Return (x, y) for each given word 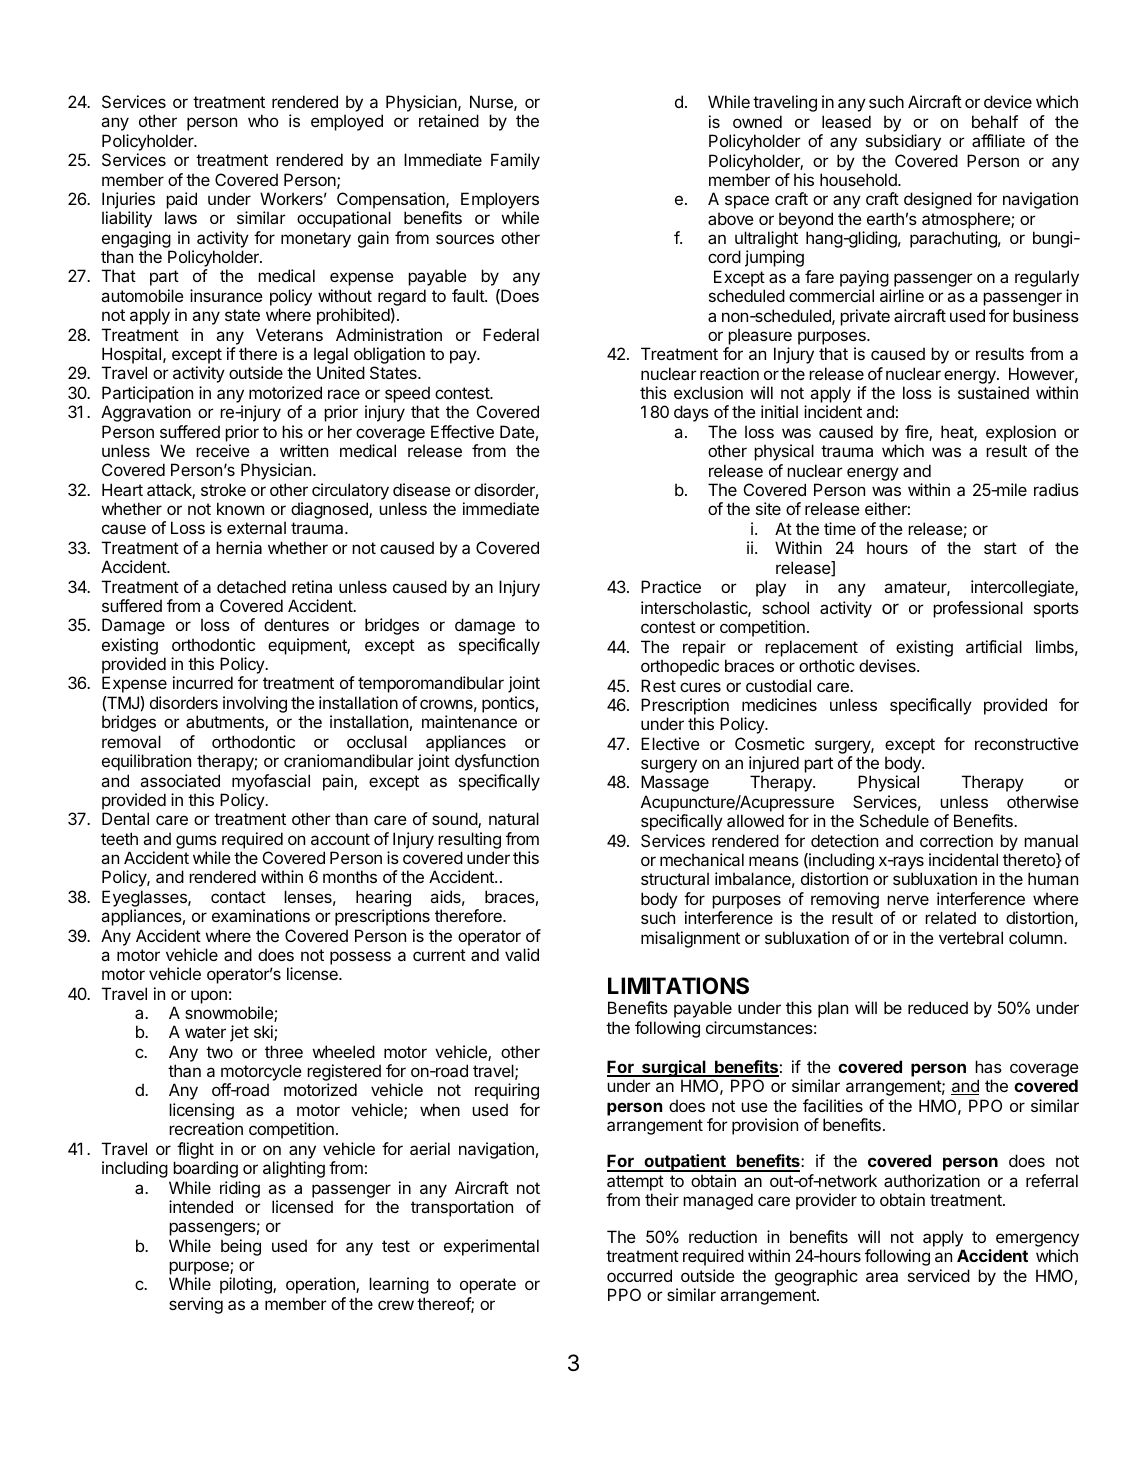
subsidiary (903, 142)
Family (515, 161)
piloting (247, 1285)
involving (255, 704)
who (263, 120)
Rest (658, 685)
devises (888, 665)
